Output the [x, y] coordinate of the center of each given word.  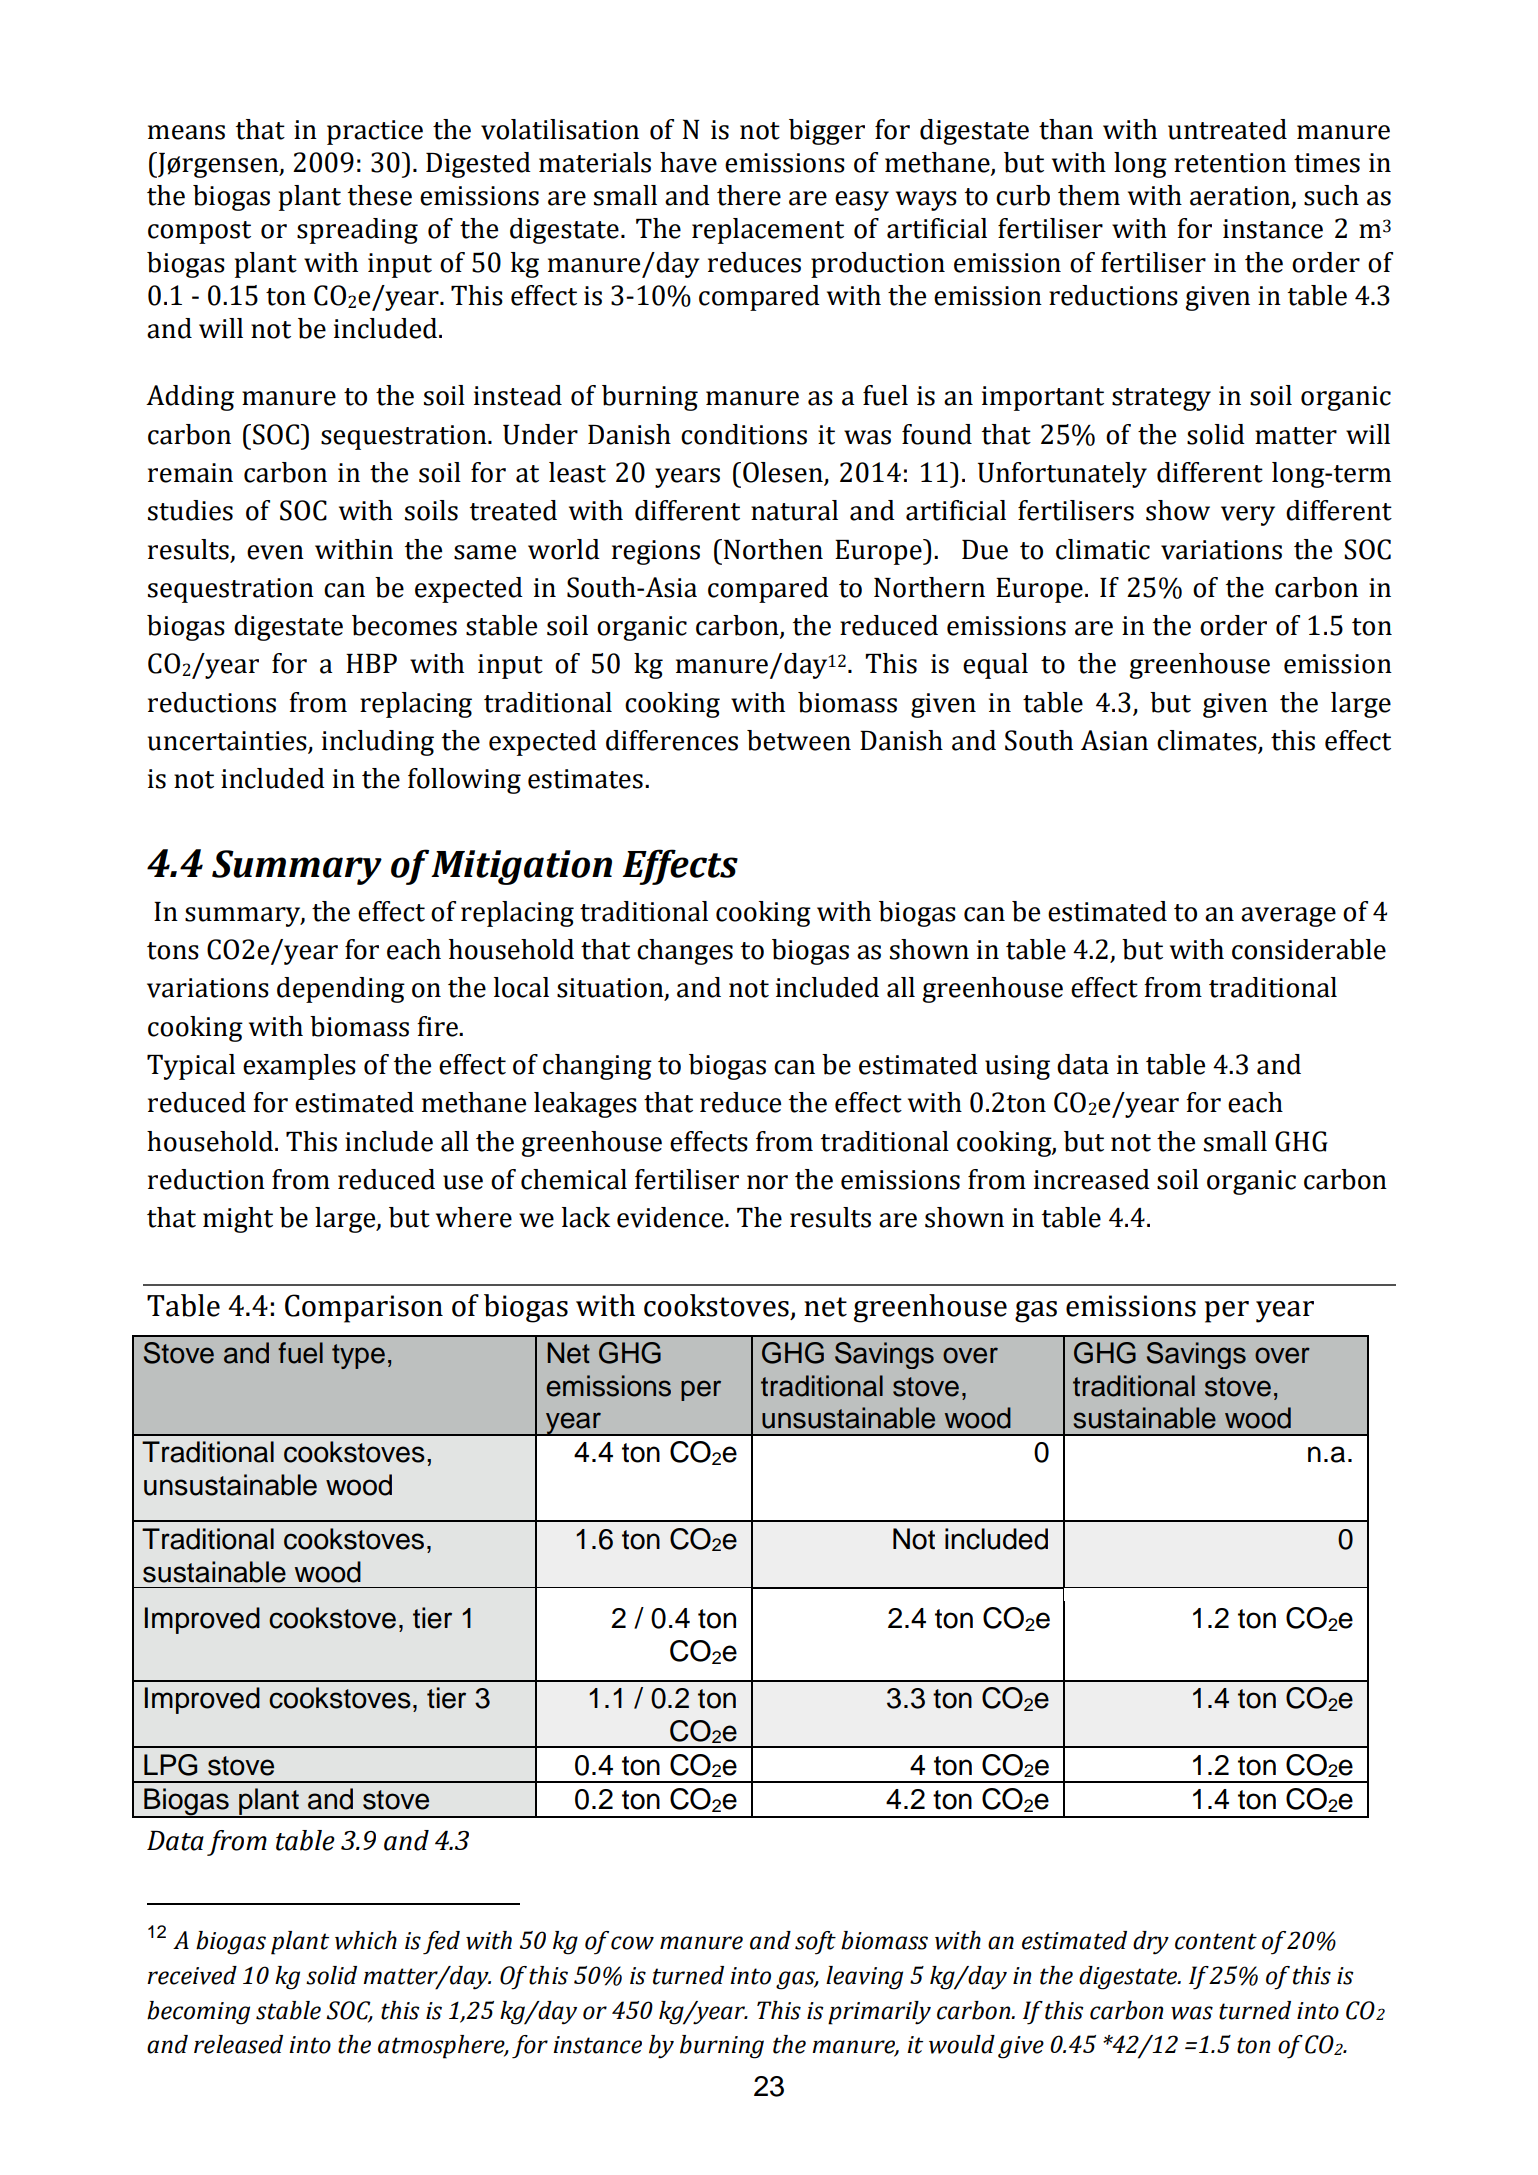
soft [815, 1943]
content [1216, 1941]
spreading [357, 231]
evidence [671, 1217]
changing [597, 1067]
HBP [371, 663]
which [366, 1940]
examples [299, 1067]
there [749, 195]
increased [1092, 1179]
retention [1230, 163]
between [799, 740]
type [358, 1356]
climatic [1103, 549]
